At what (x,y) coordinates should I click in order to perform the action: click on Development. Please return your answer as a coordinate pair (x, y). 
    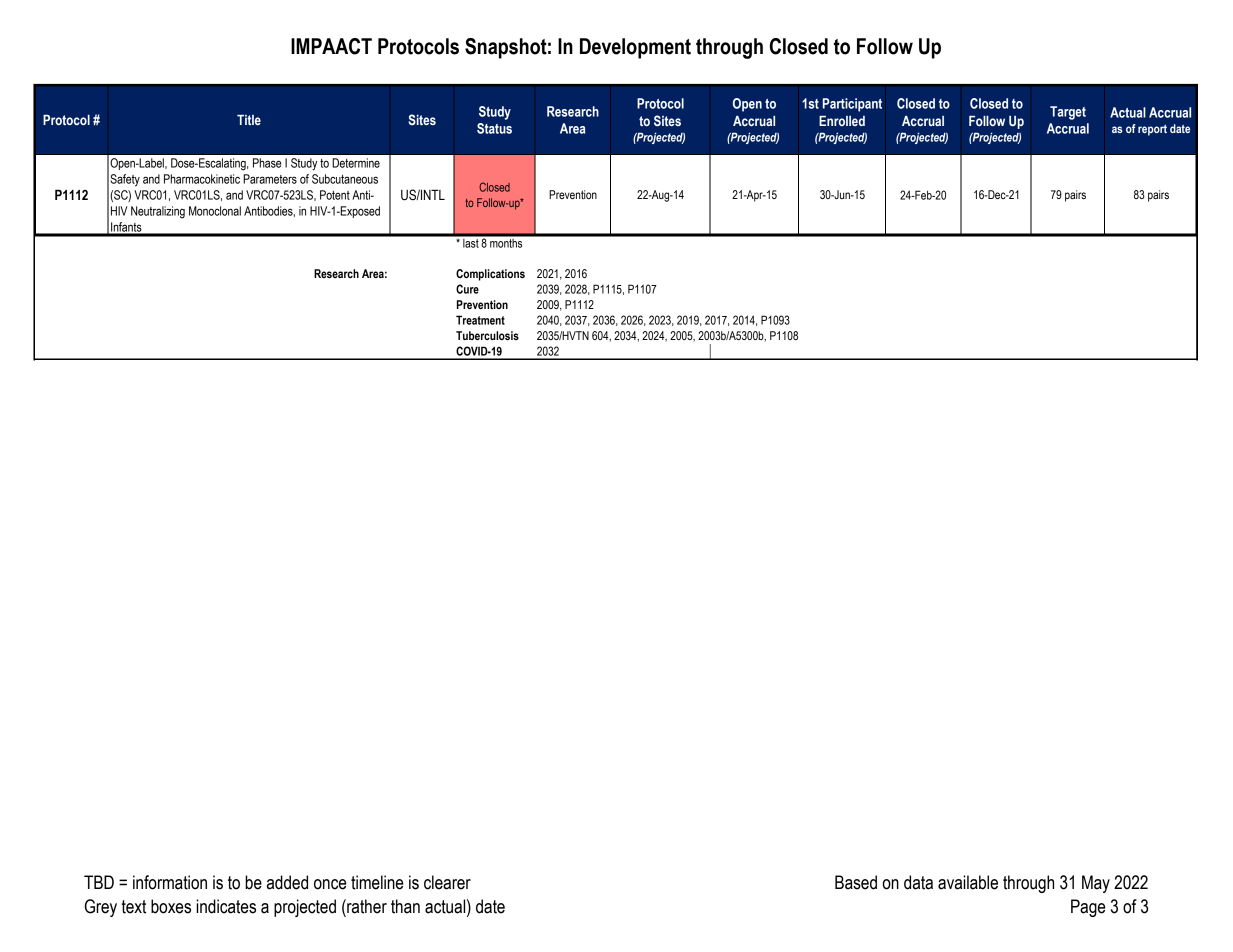
    Looking at the image, I should click on (635, 48).
